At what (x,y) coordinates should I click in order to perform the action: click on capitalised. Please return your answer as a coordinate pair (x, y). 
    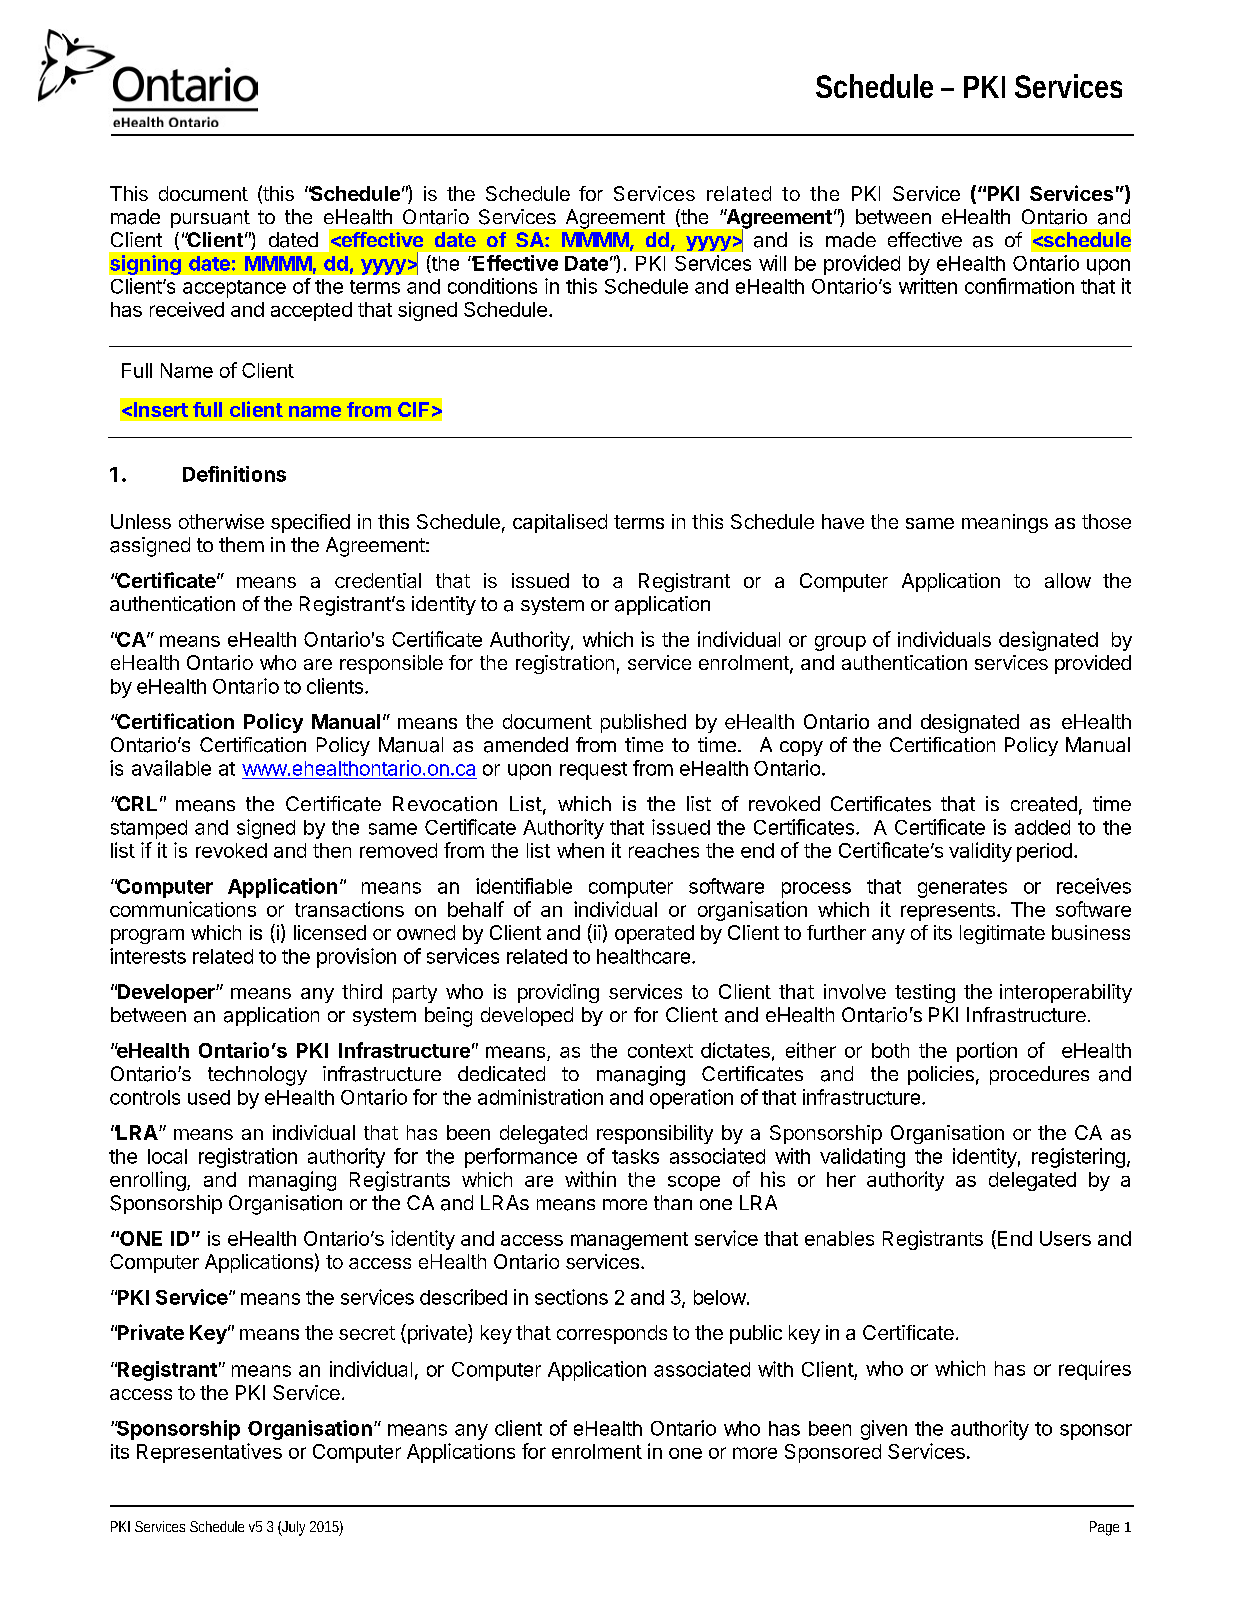
    Looking at the image, I should click on (560, 523).
